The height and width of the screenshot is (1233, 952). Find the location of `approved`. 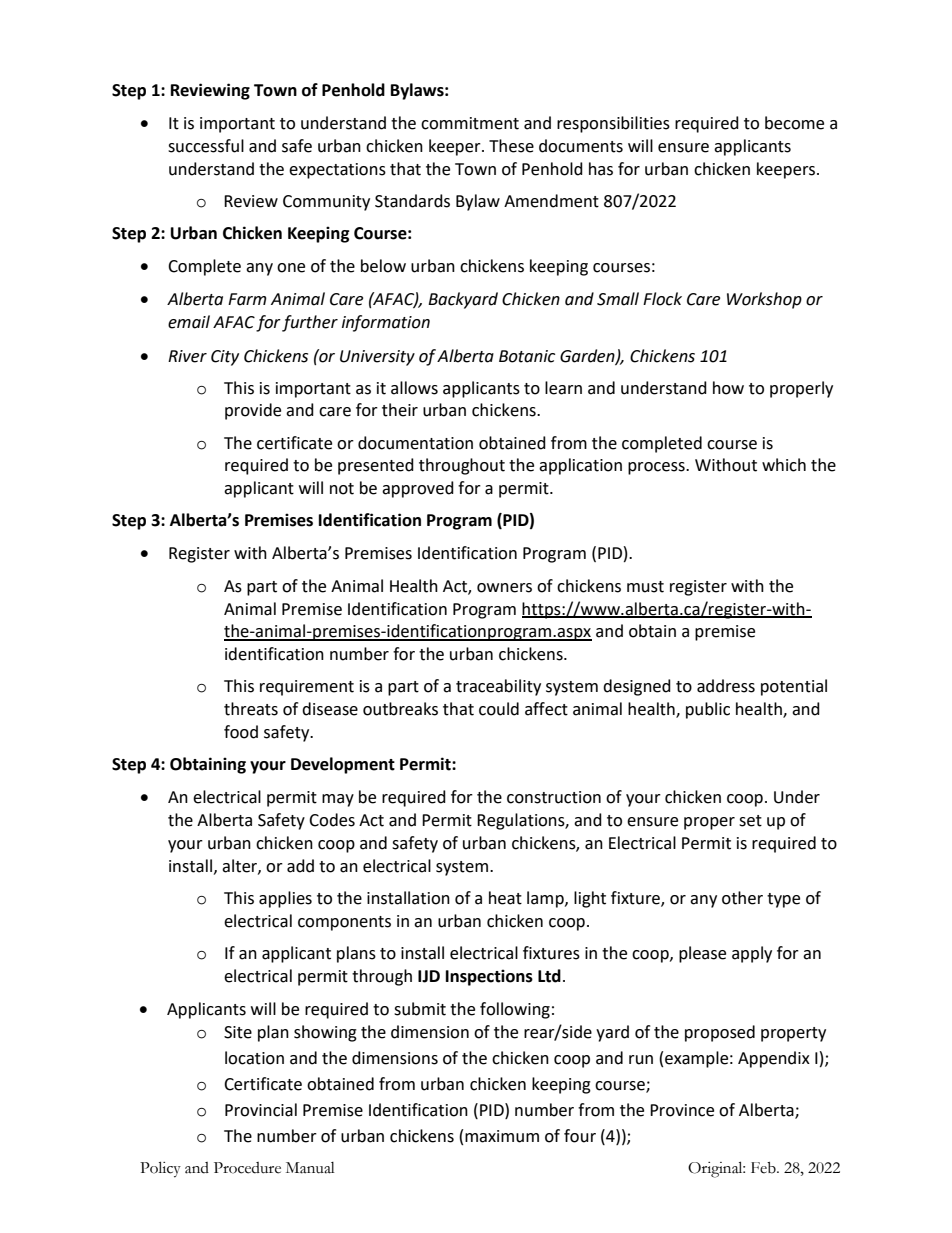

approved is located at coordinates (418, 489).
